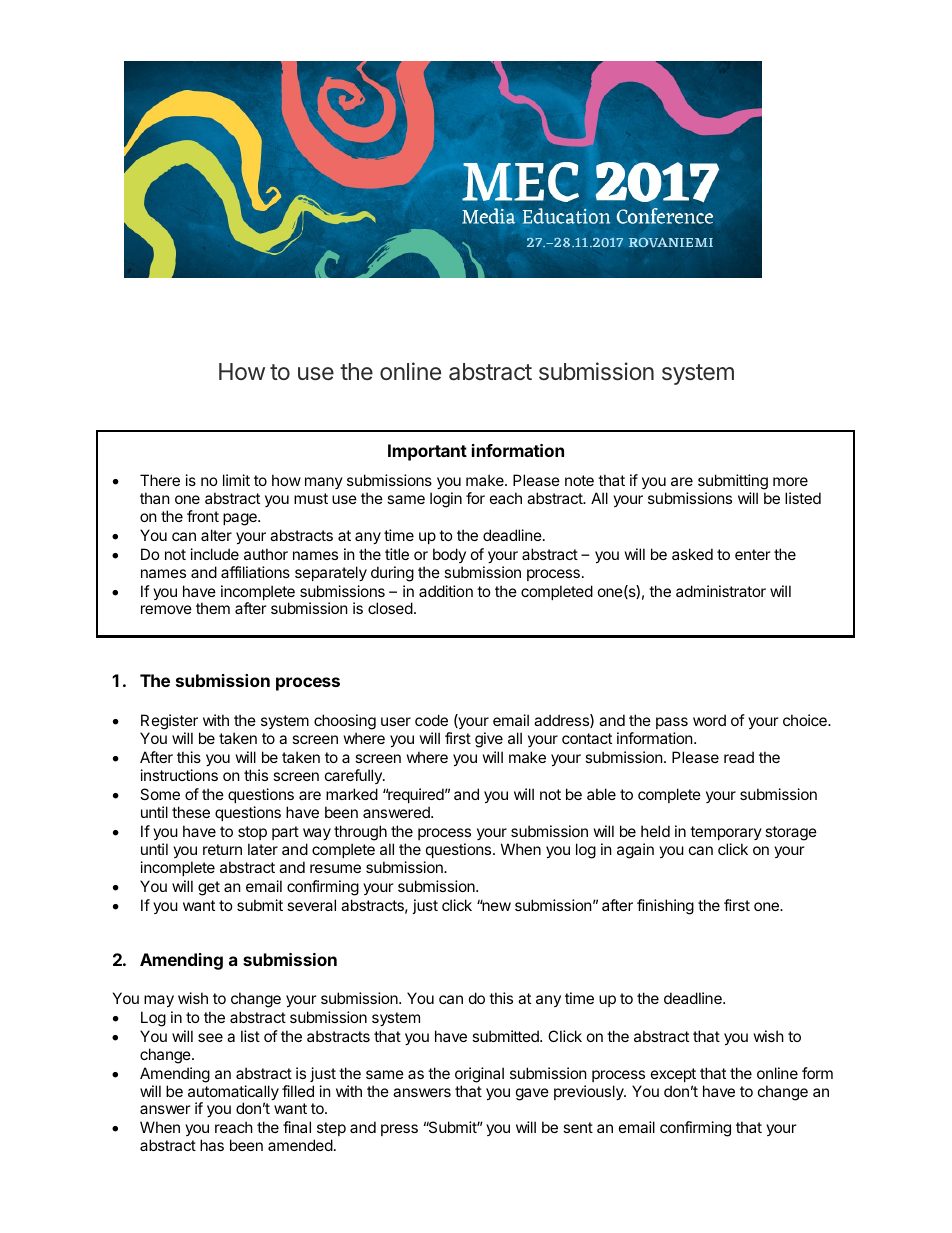 The image size is (952, 1233). Describe the element at coordinates (236, 480) in the image. I see `limit` at that location.
